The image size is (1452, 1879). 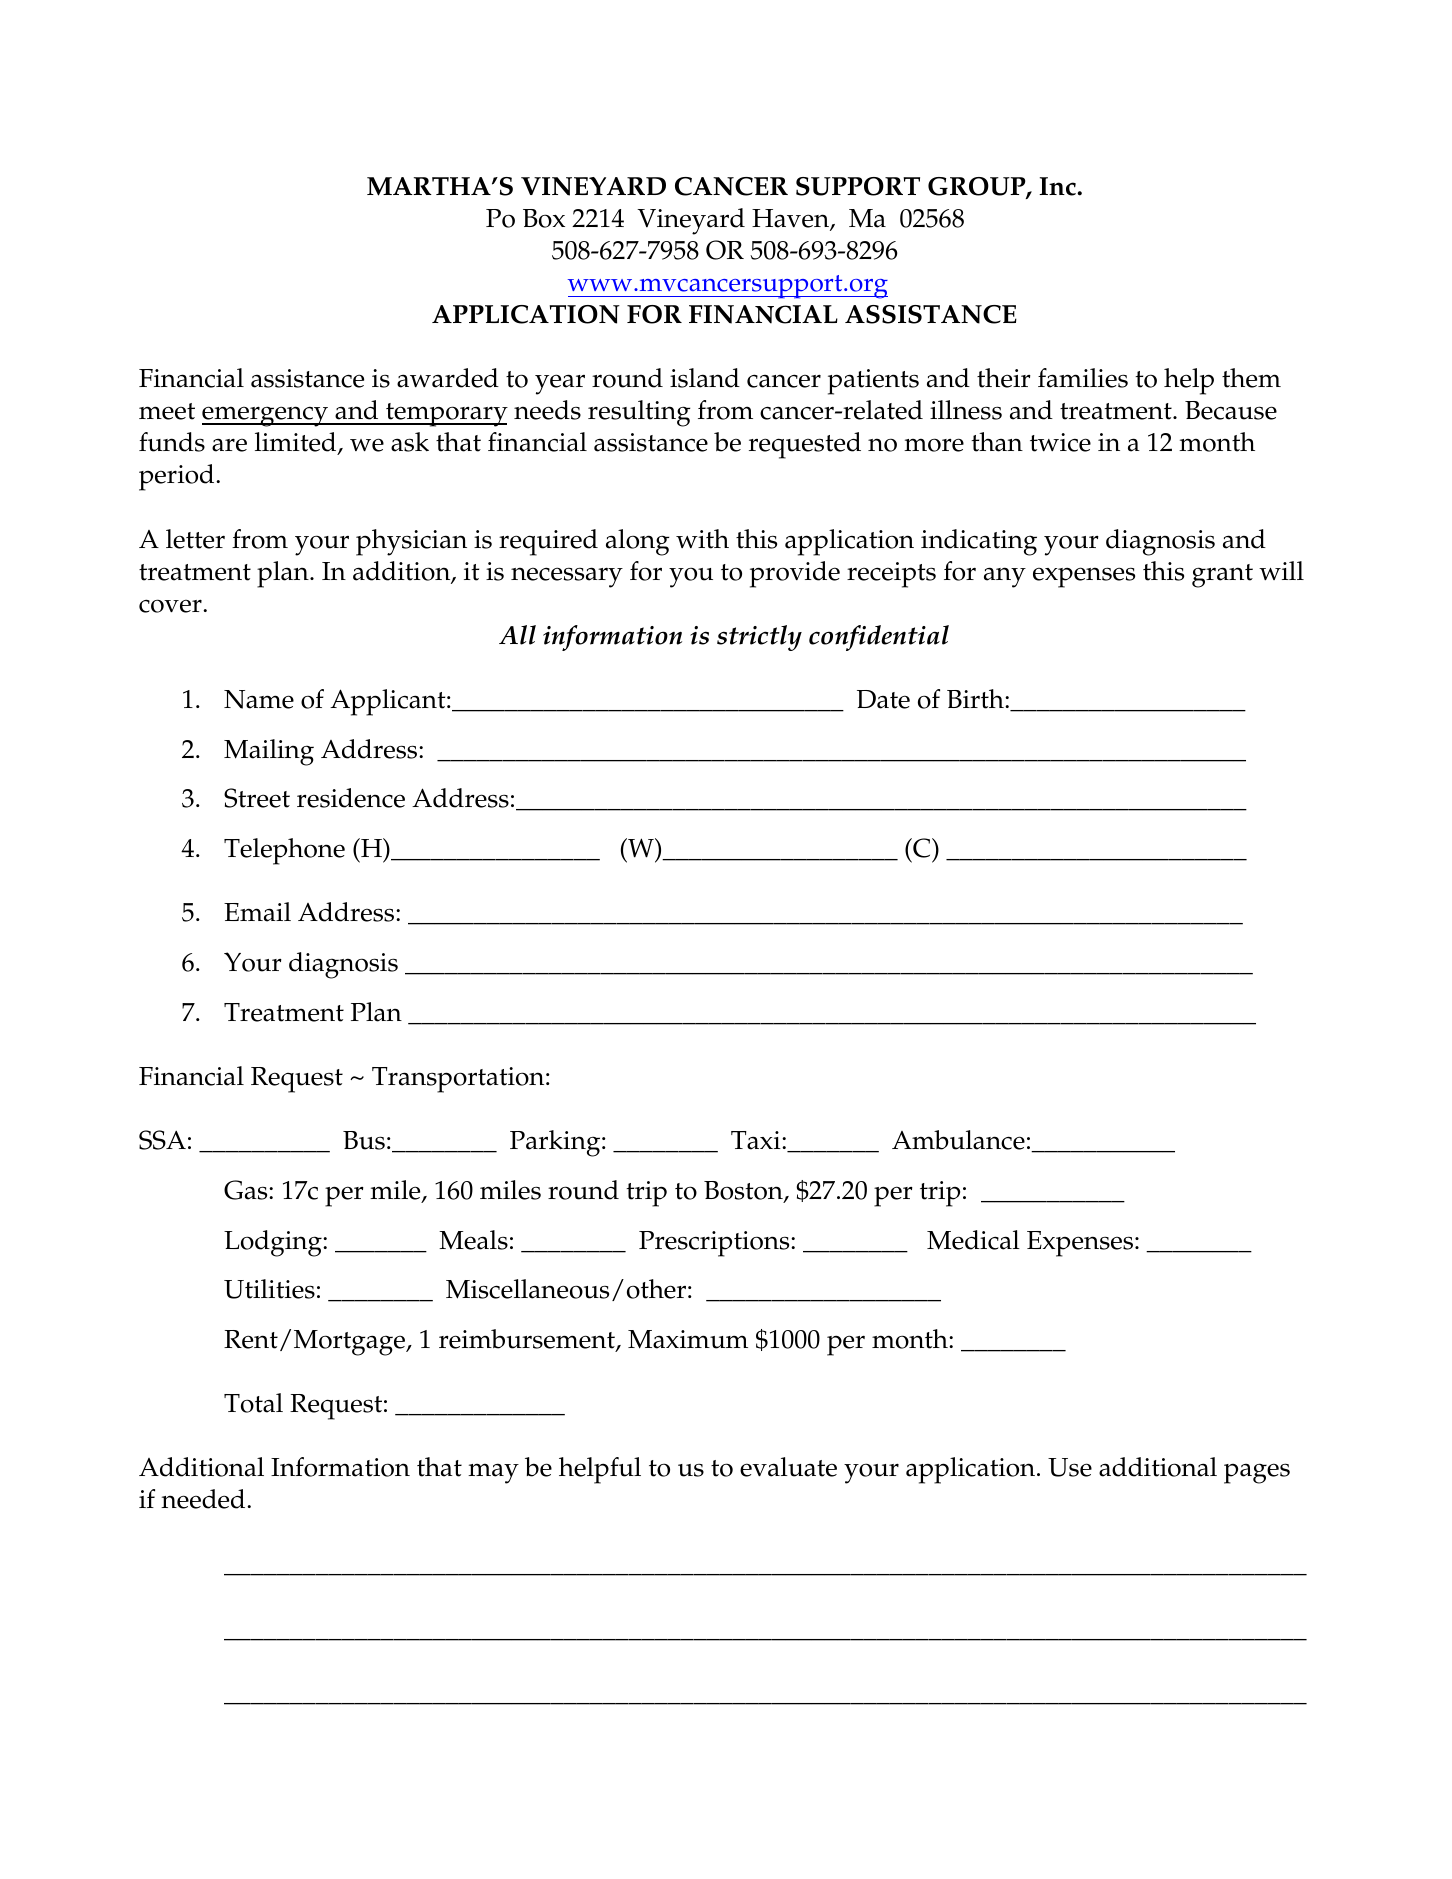 What do you see at coordinates (195, 539) in the screenshot?
I see `letter` at bounding box center [195, 539].
